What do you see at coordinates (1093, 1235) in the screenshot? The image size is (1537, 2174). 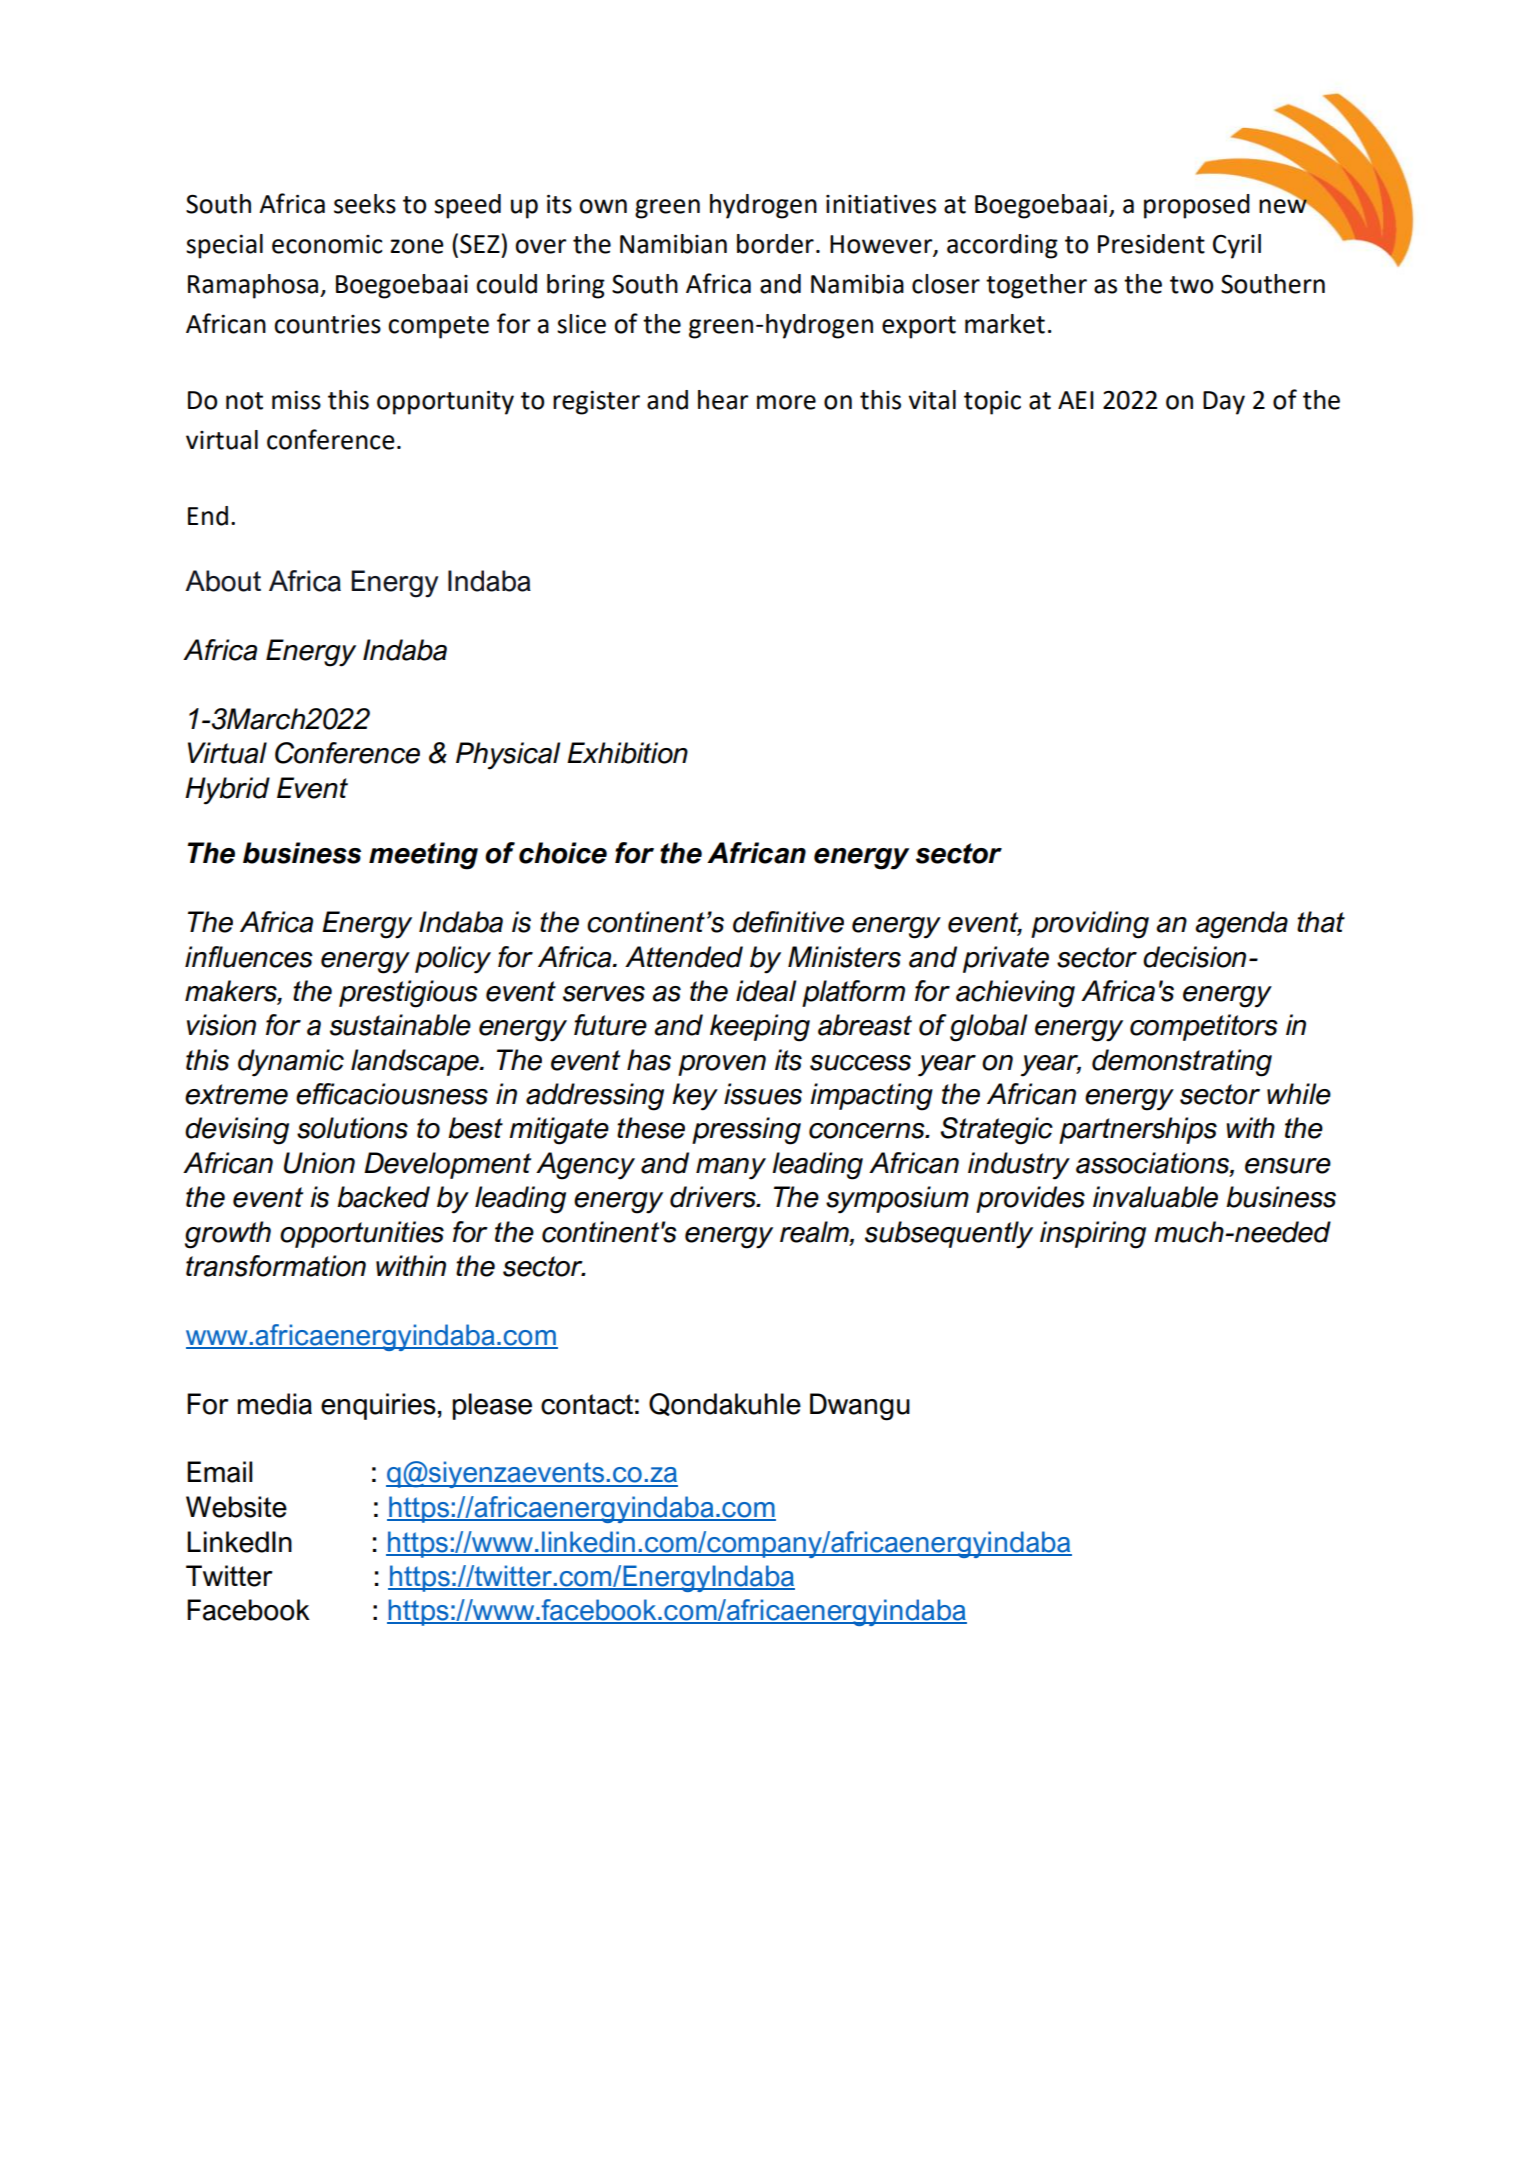 I see `inspiring` at bounding box center [1093, 1235].
